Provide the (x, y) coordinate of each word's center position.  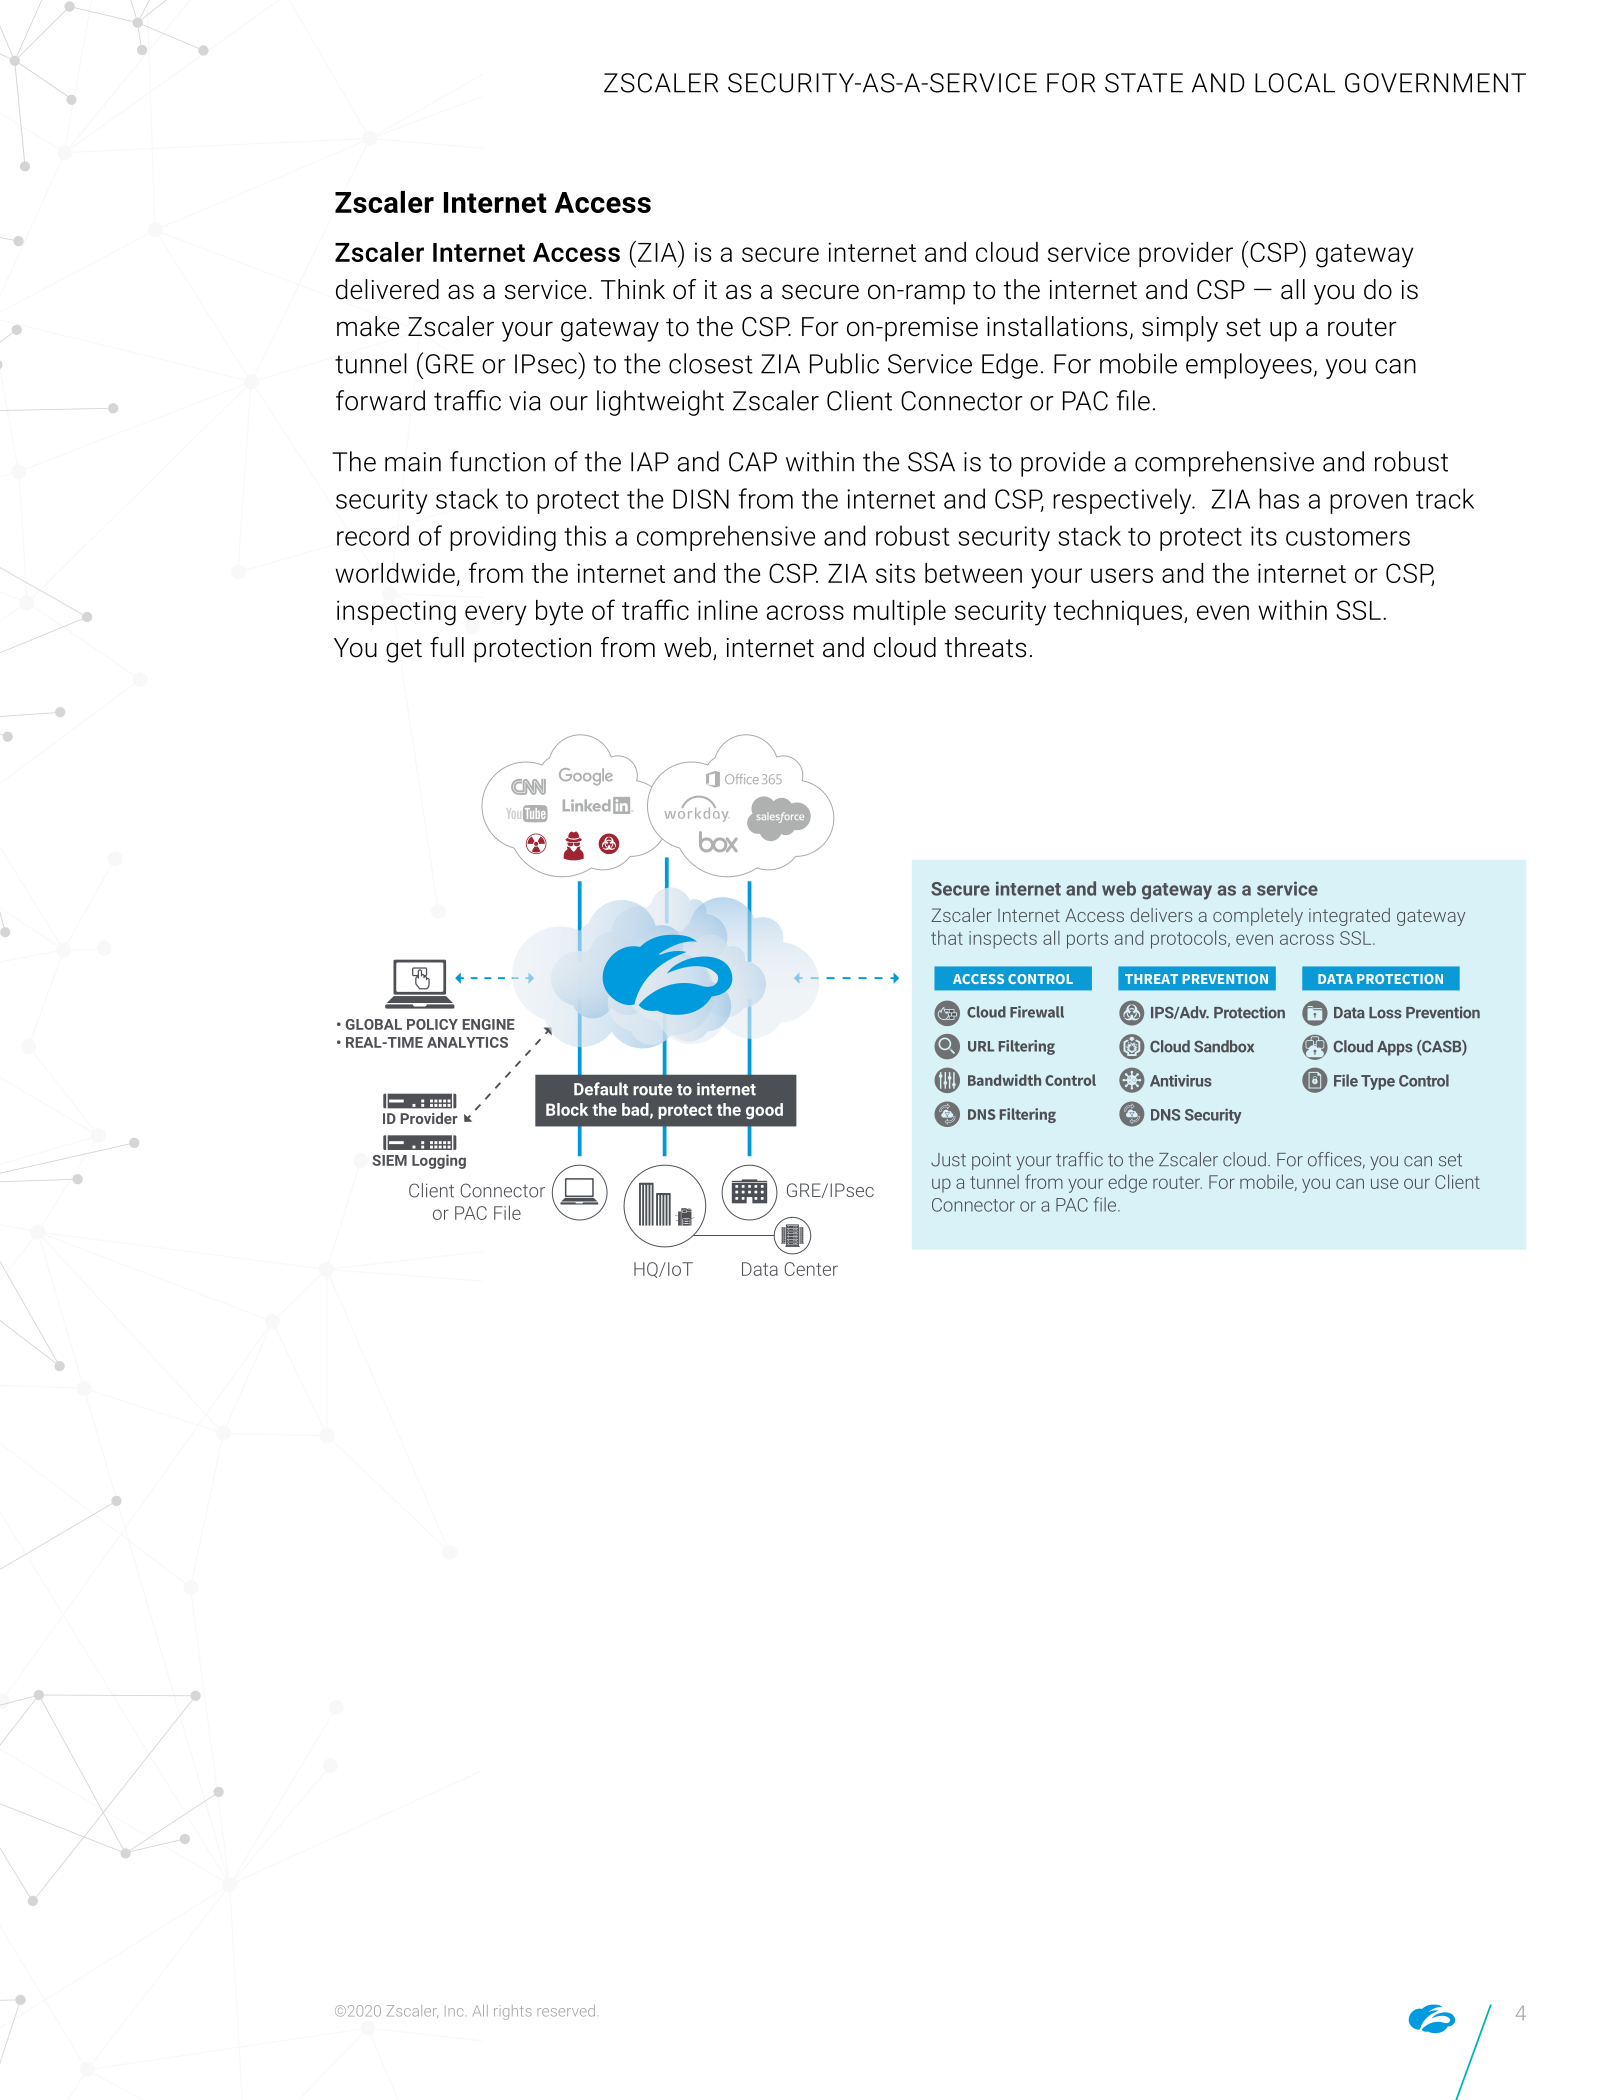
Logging (439, 1161)
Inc (454, 2011)
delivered (387, 289)
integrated (1349, 917)
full (447, 647)
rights (513, 2012)
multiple (900, 612)
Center (811, 1269)
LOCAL (1295, 83)
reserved (566, 2011)
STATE (1144, 83)
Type (1378, 1082)
